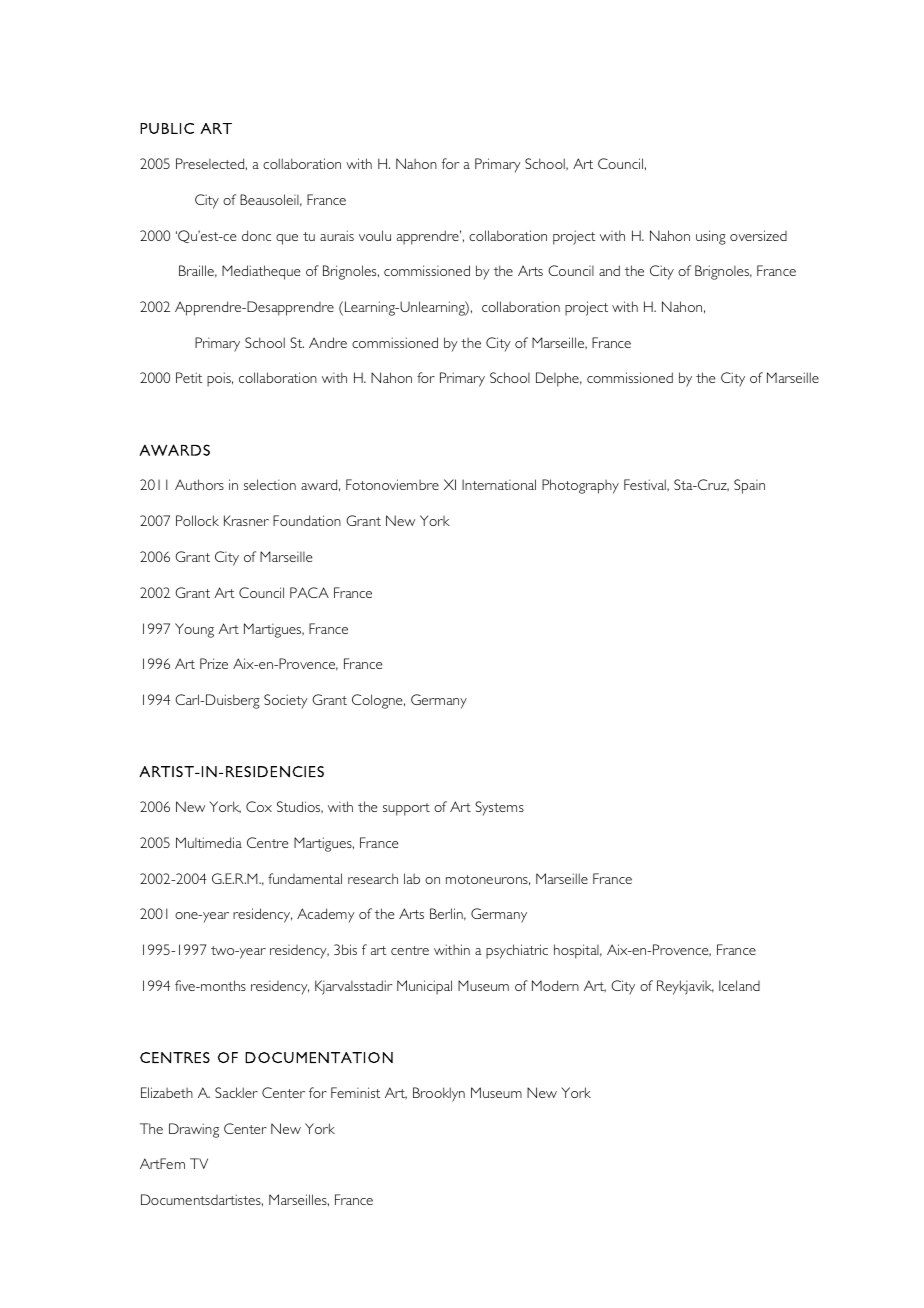 Image resolution: width=924 pixels, height=1308 pixels. What do you see at coordinates (685, 987) in the document?
I see `Reykjavik` at bounding box center [685, 987].
